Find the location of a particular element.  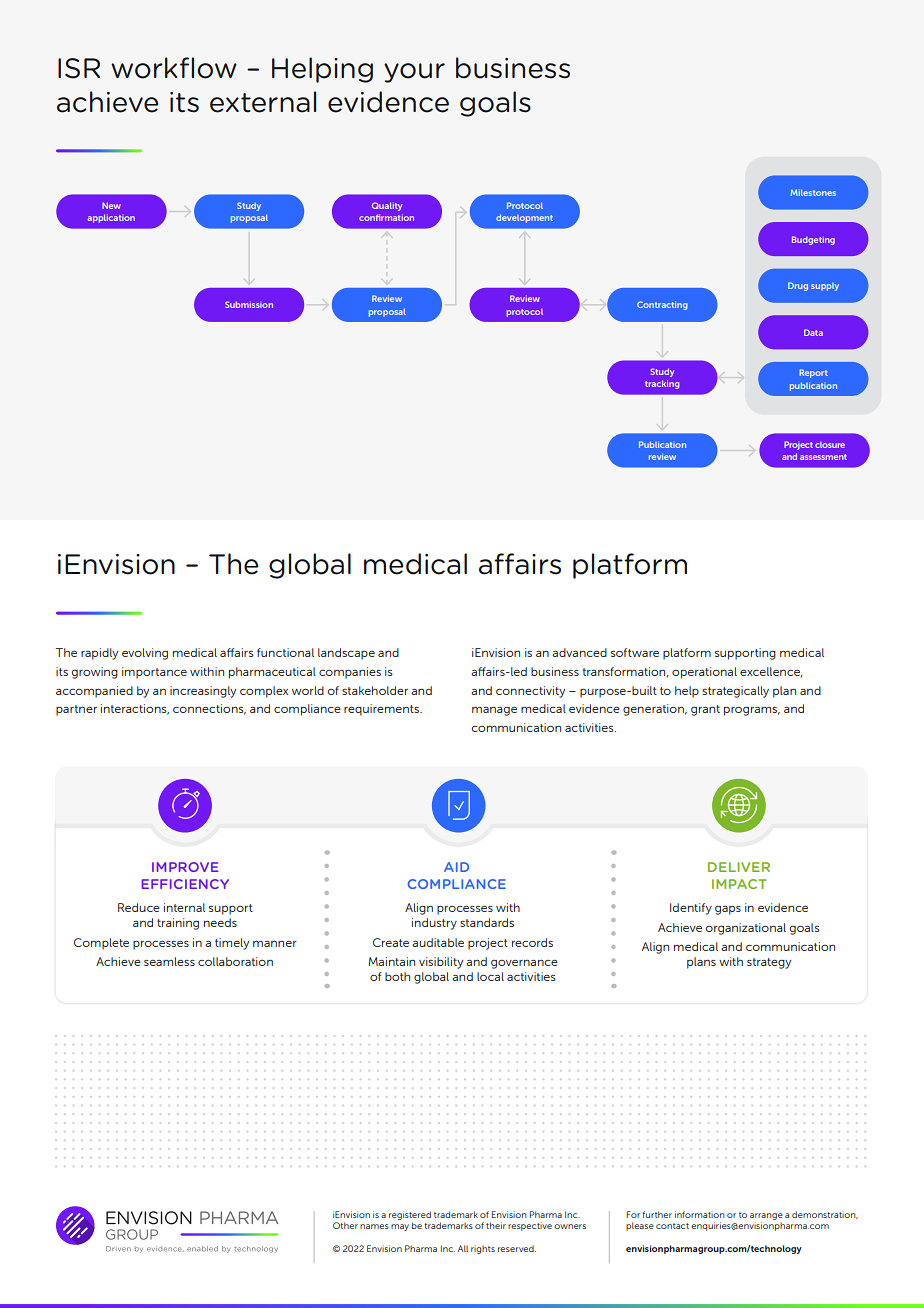

importance is located at coordinates (154, 673).
